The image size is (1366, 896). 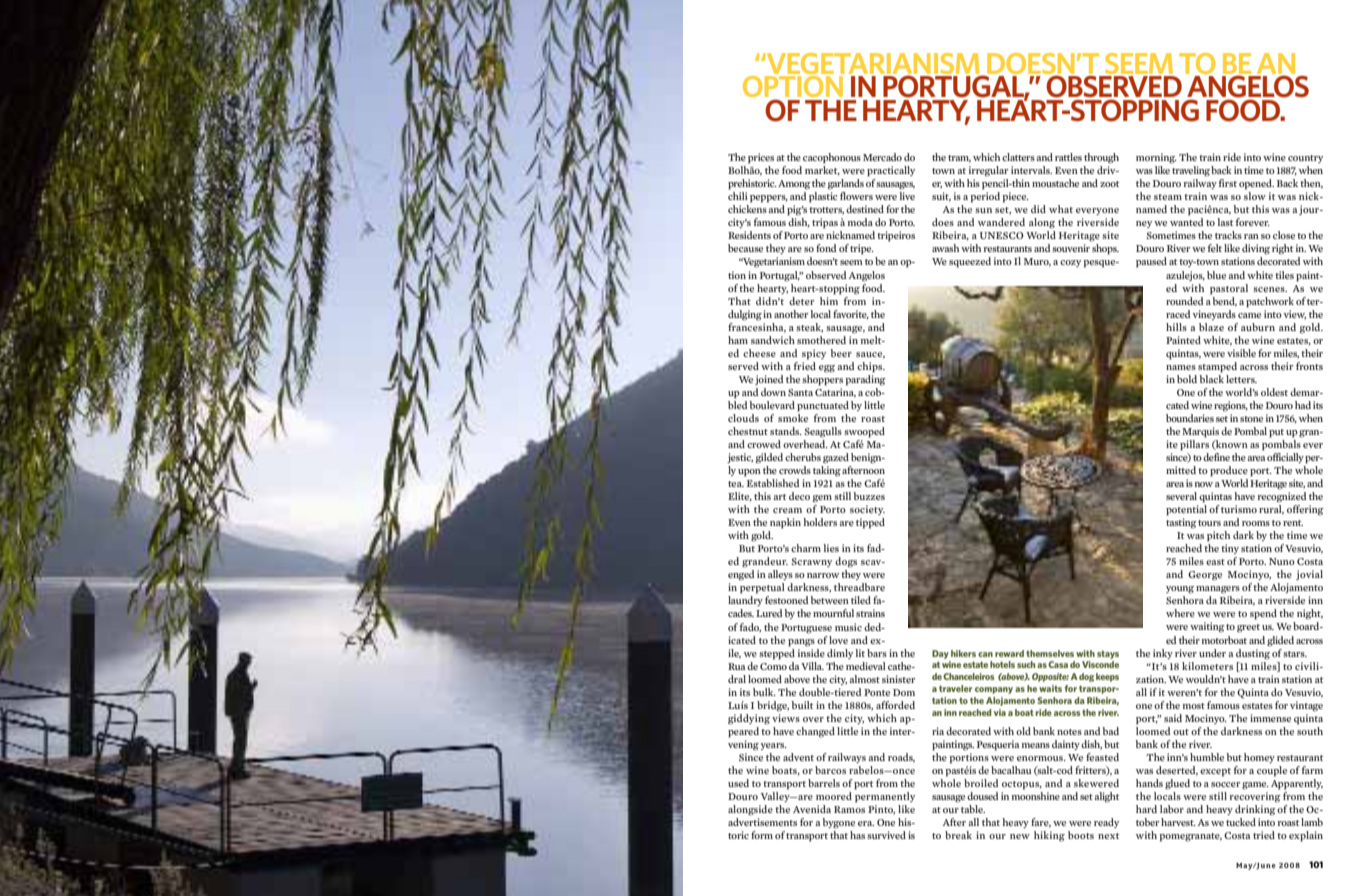 I want to click on bygone, so click(x=839, y=823).
